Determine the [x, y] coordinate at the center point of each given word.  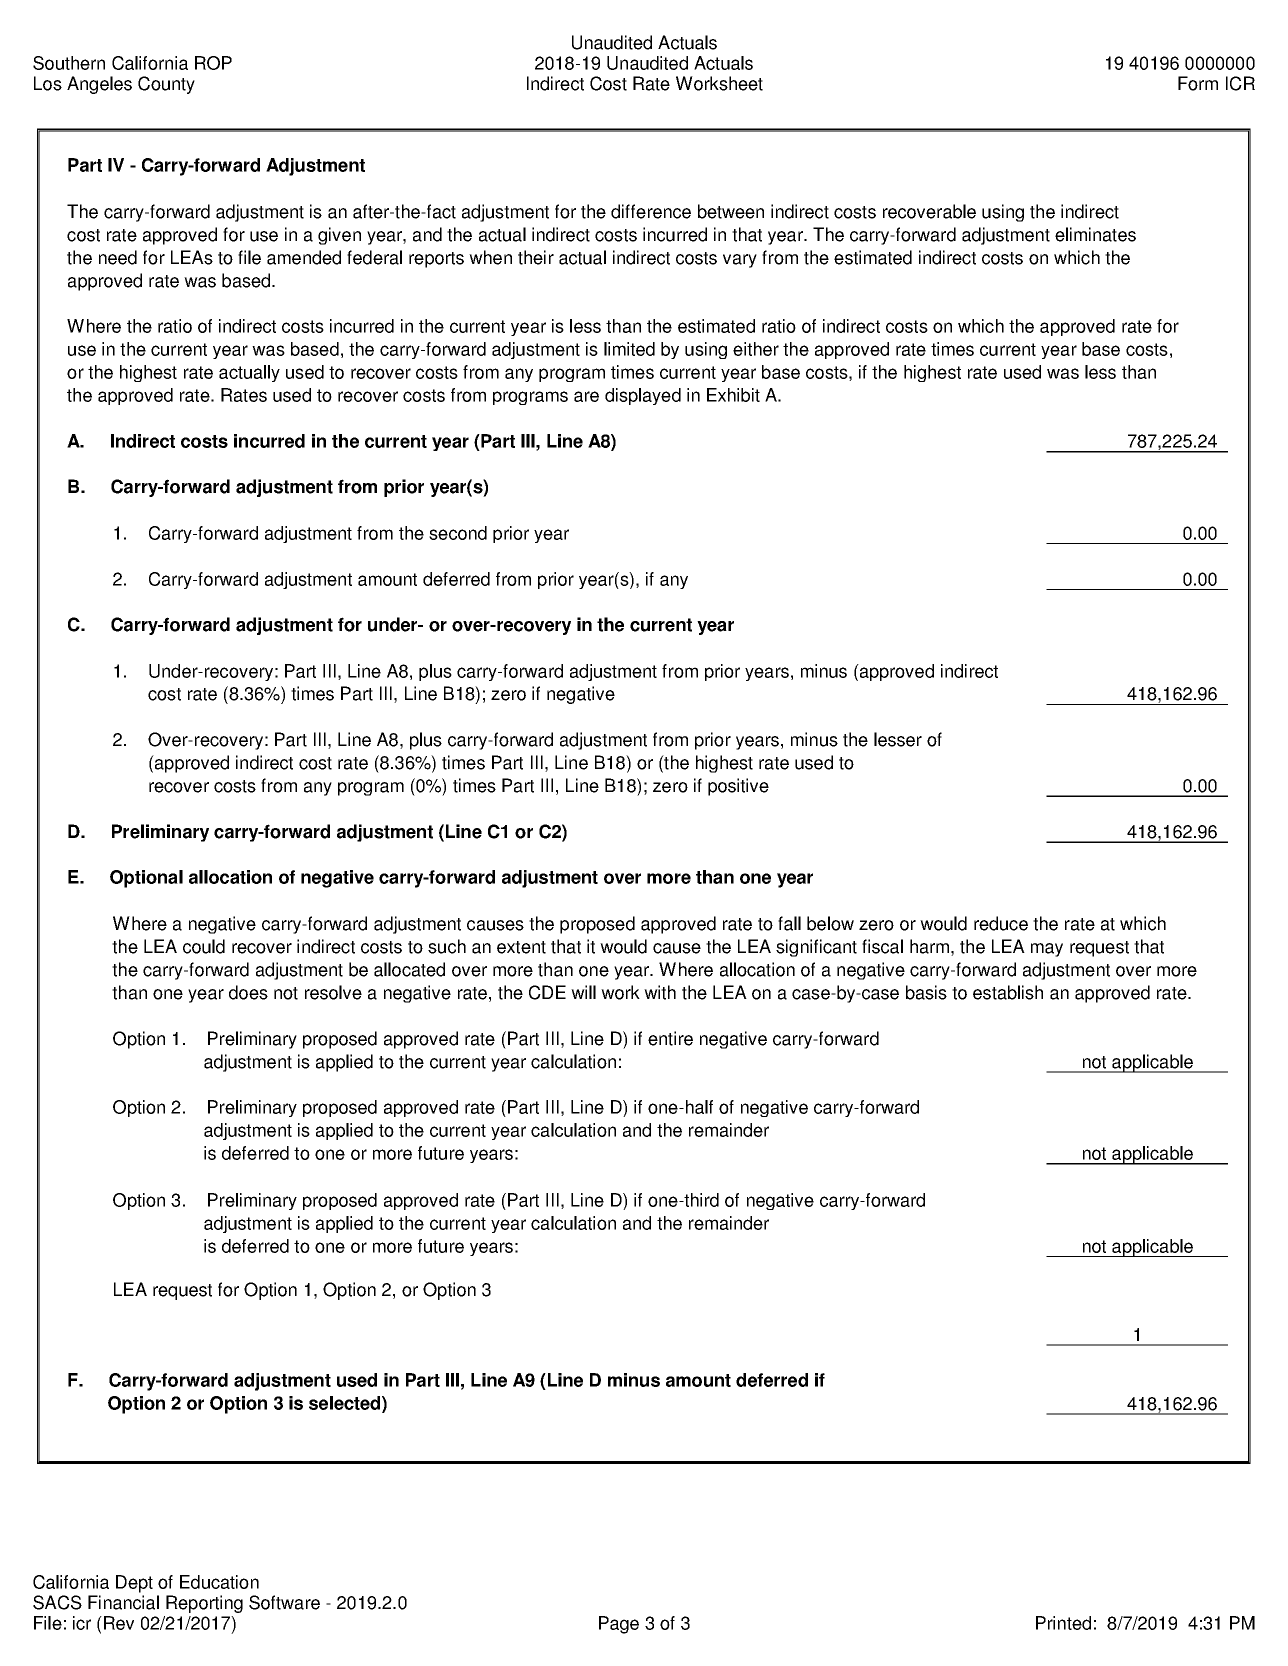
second [458, 533]
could [204, 946]
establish [1008, 992]
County [166, 85]
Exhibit [733, 395]
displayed [643, 396]
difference [651, 211]
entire [670, 1038]
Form [1198, 83]
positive [738, 787]
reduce [1001, 923]
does [248, 992]
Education [219, 1582]
